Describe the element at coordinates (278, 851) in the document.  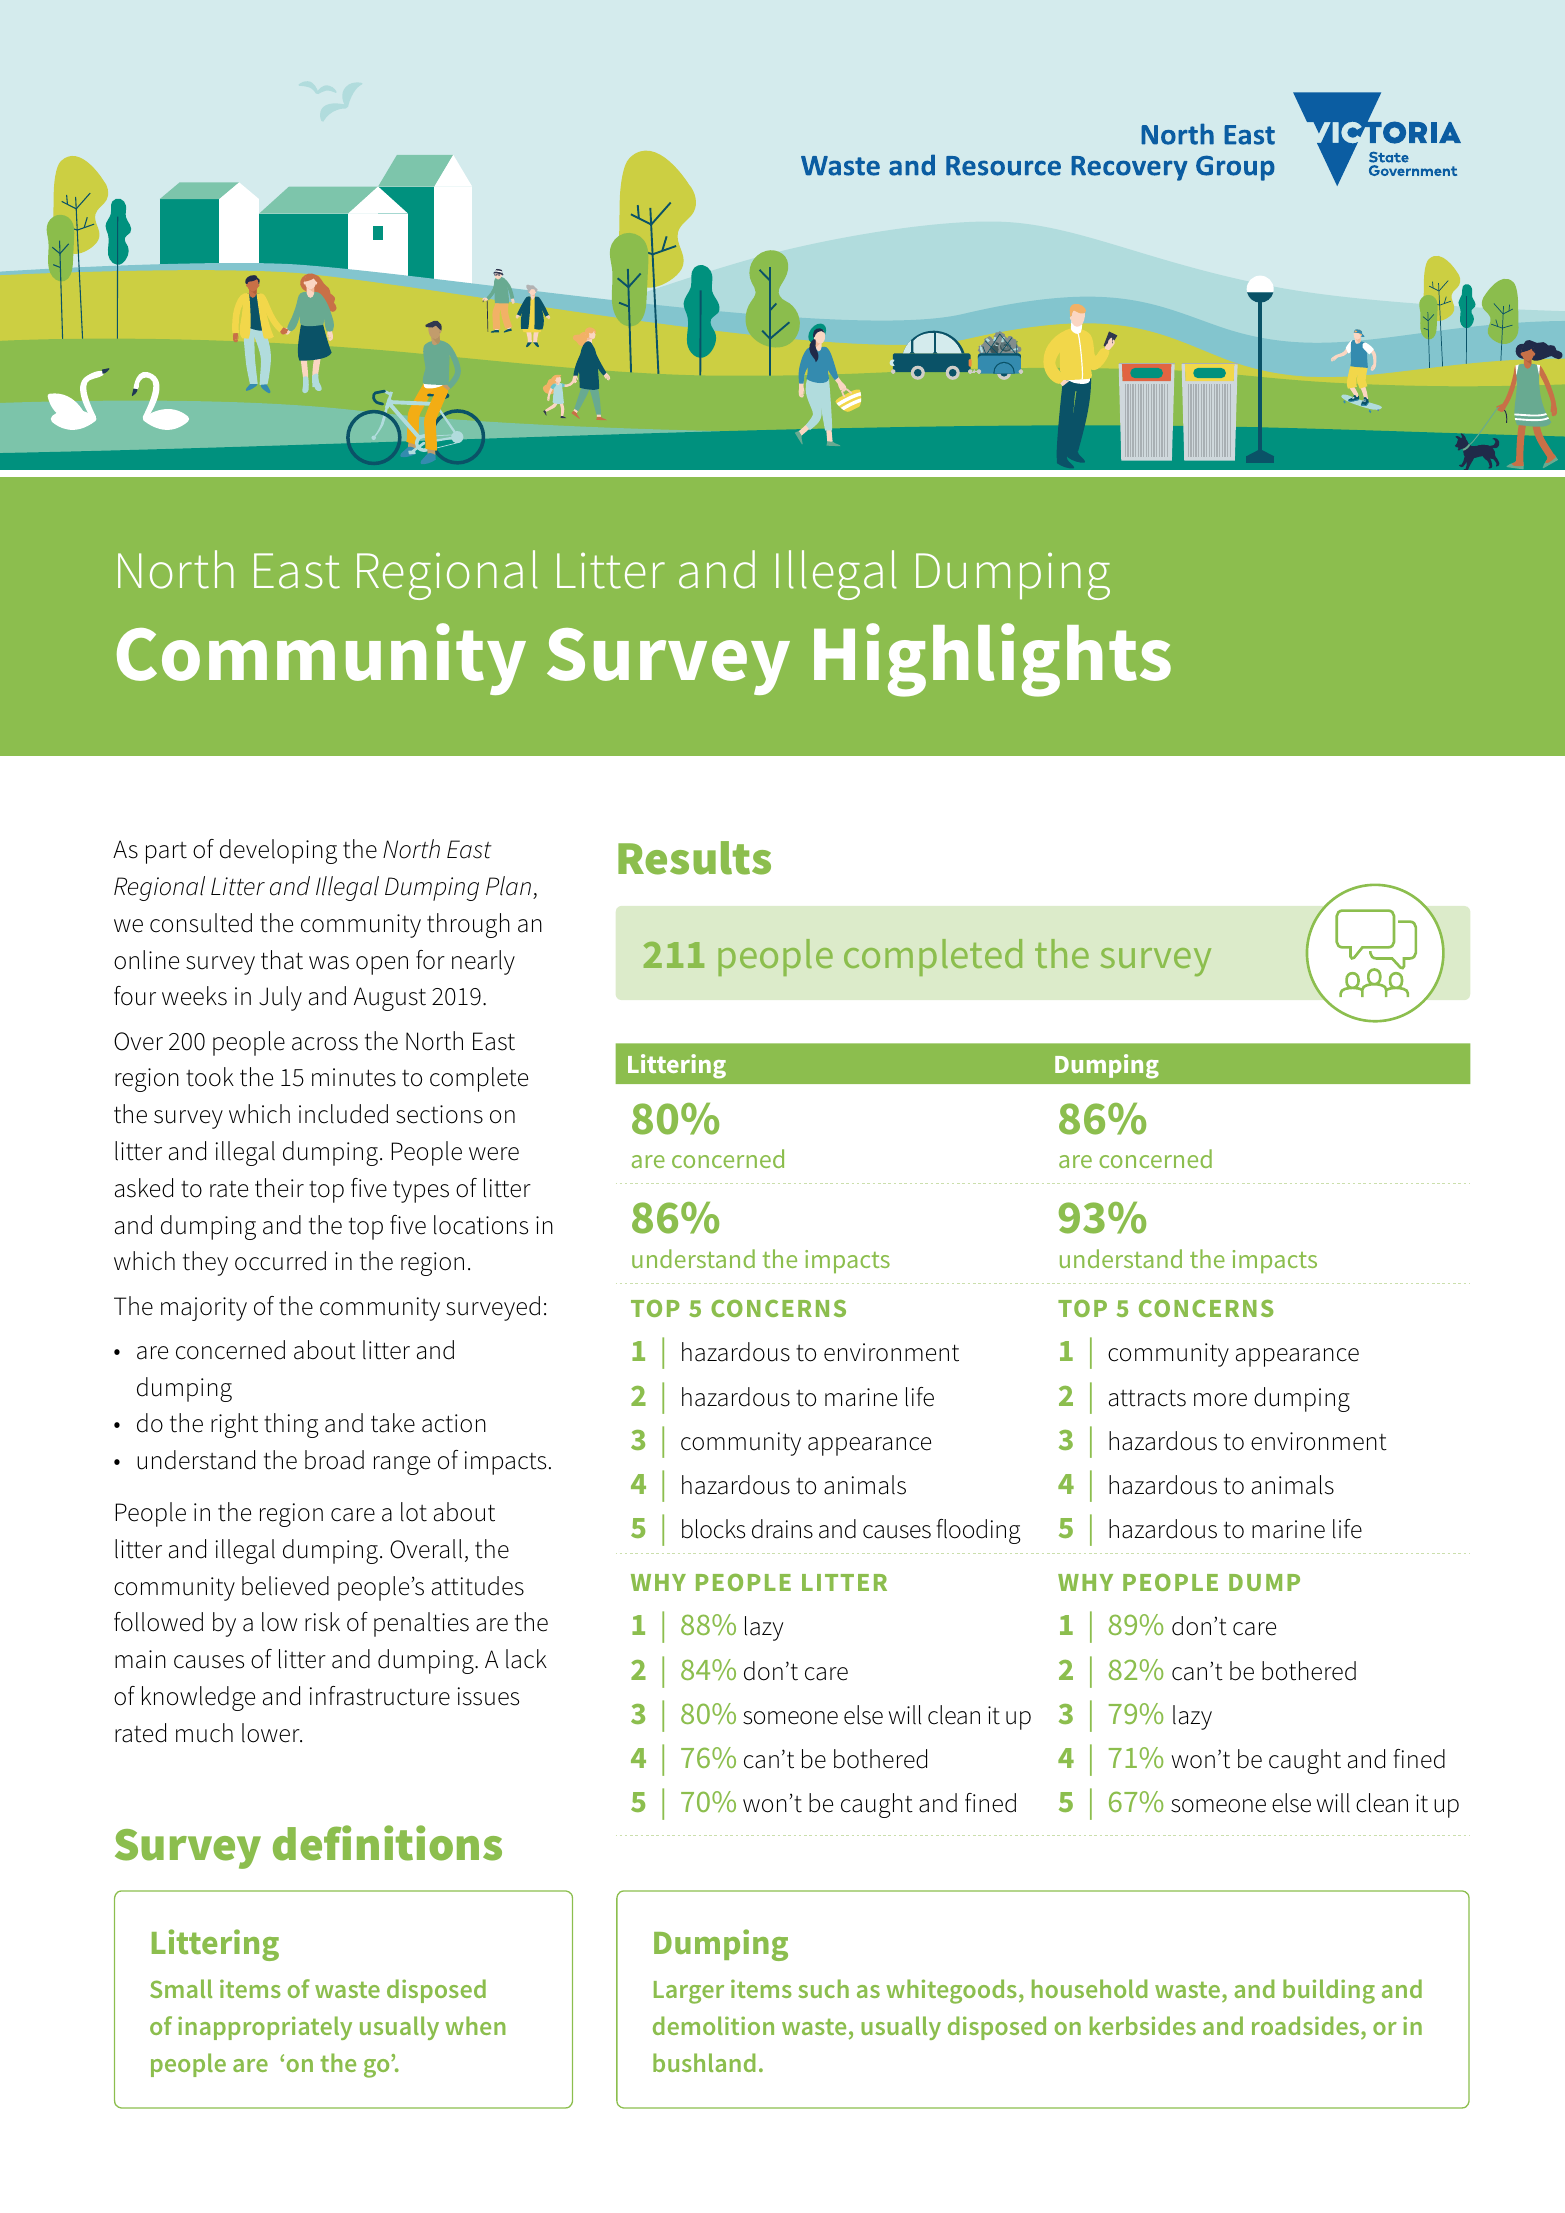
I see `developing` at that location.
